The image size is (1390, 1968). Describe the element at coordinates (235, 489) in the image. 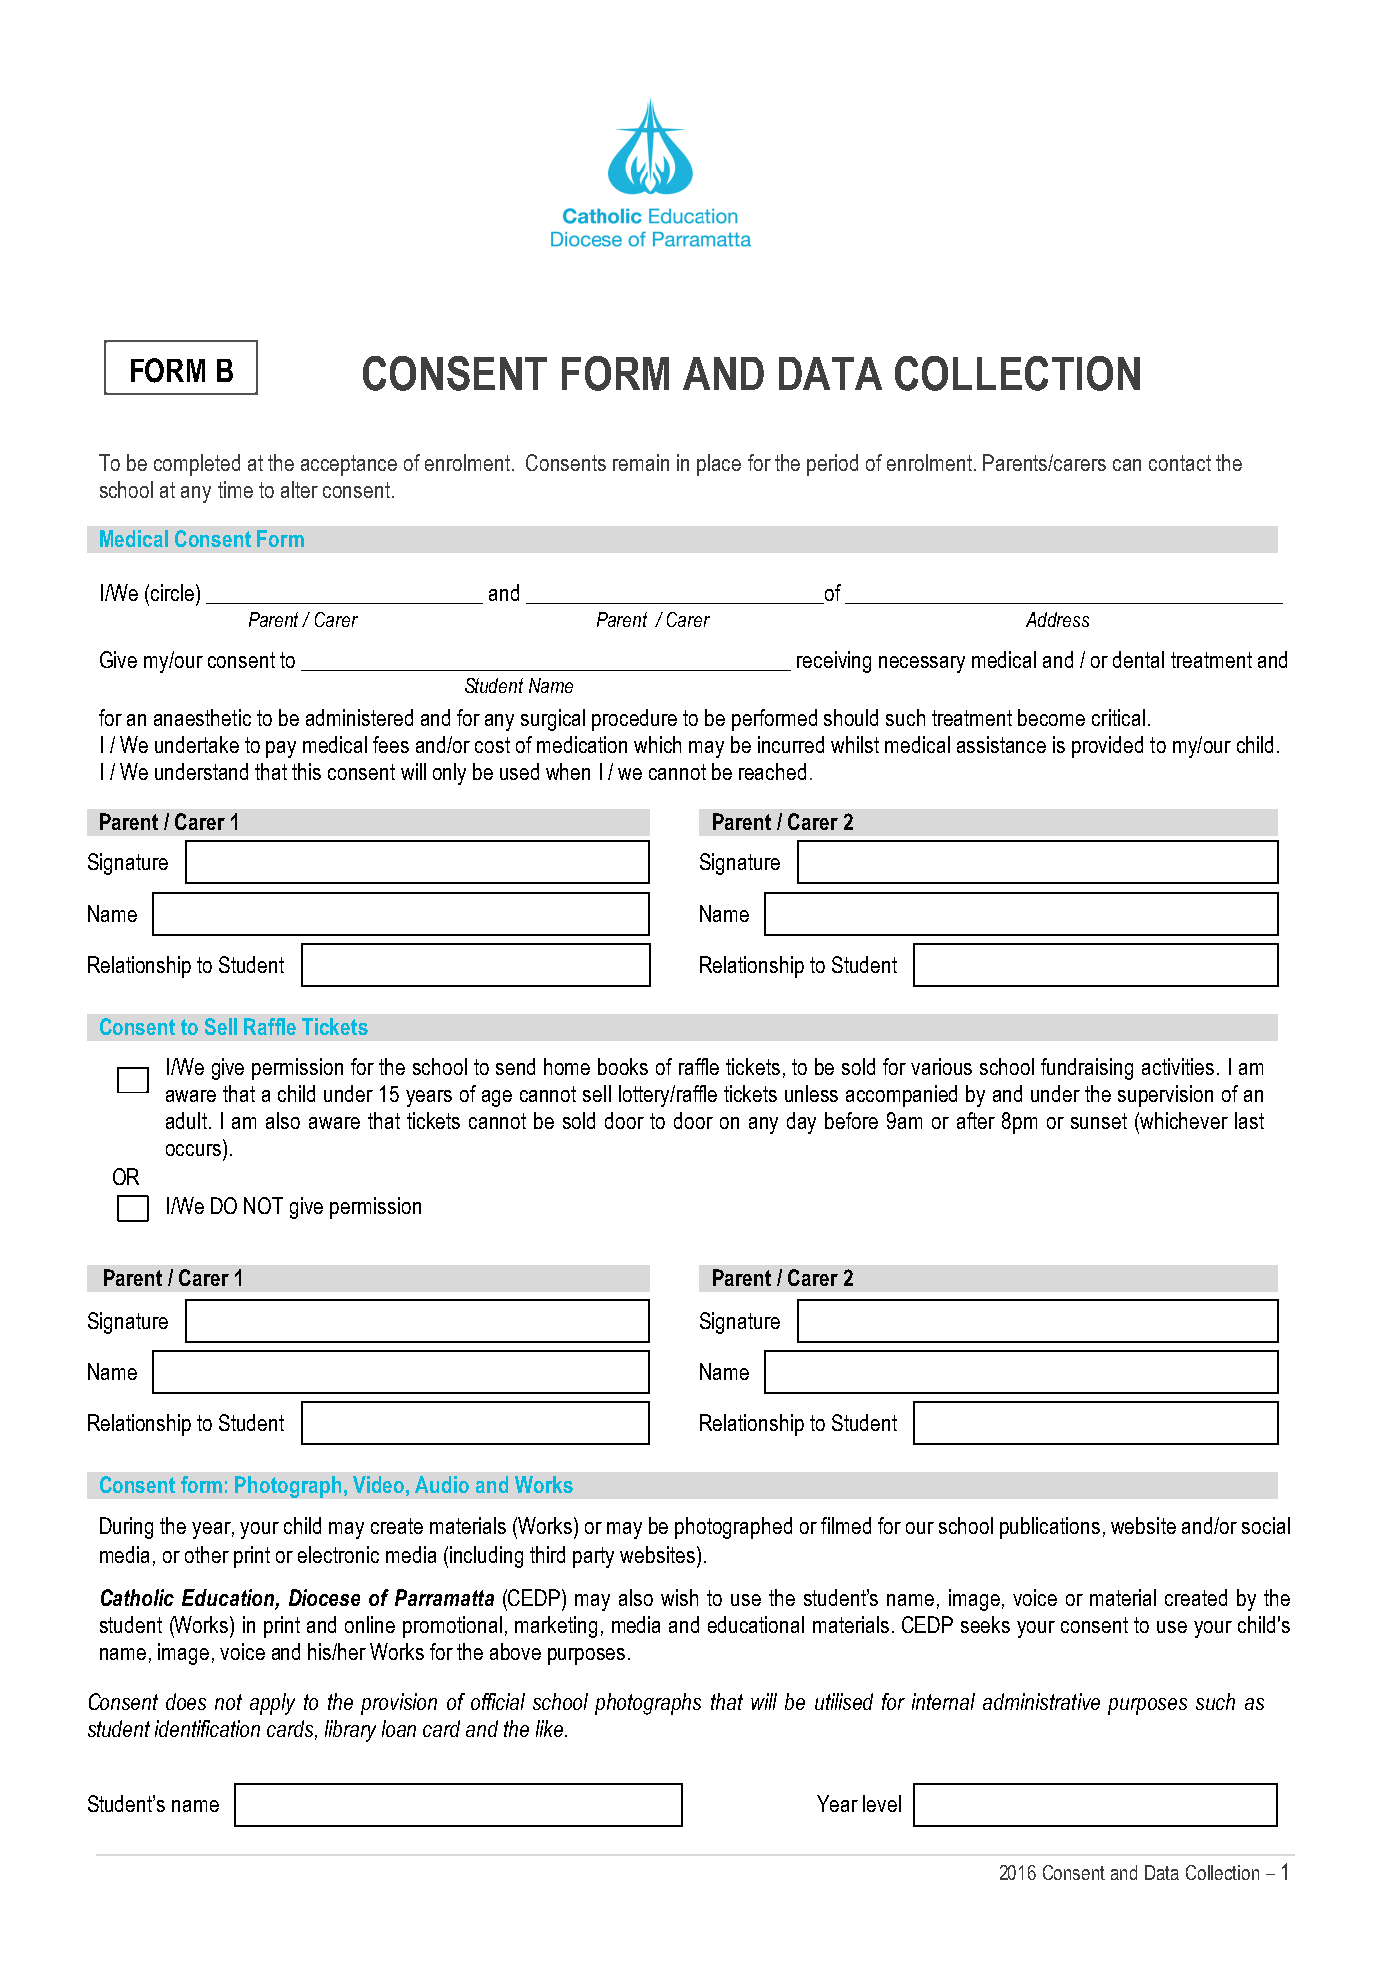

I see `time` at that location.
